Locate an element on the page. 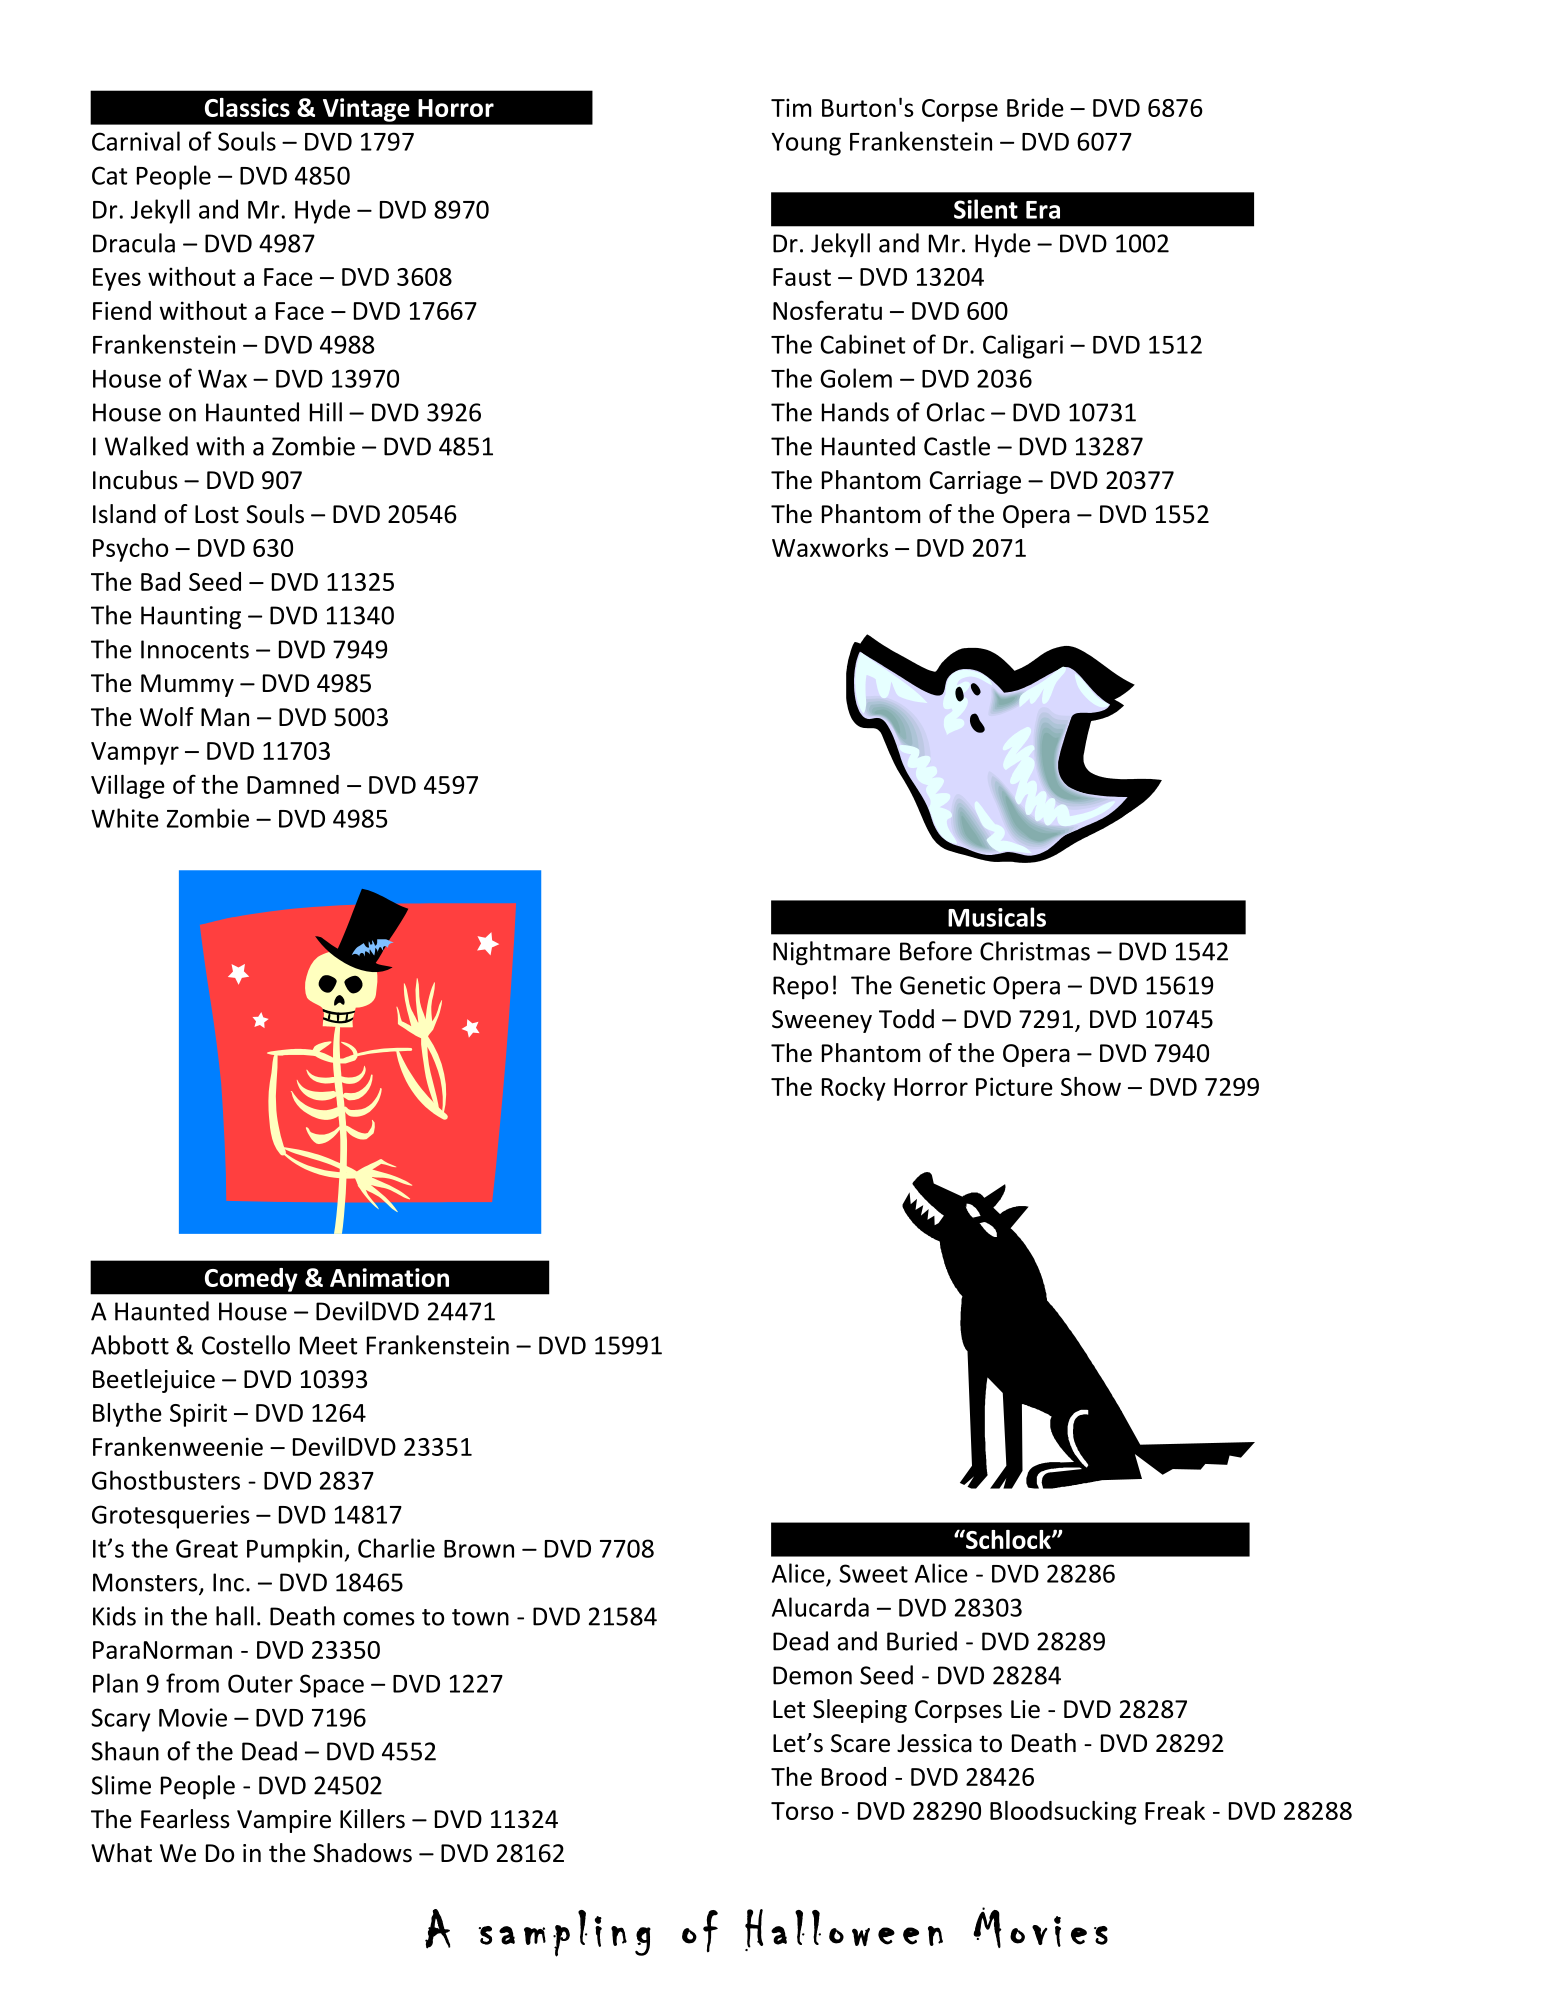 Image resolution: width=1542 pixels, height=1996 pixels. Bride is located at coordinates (1035, 107).
